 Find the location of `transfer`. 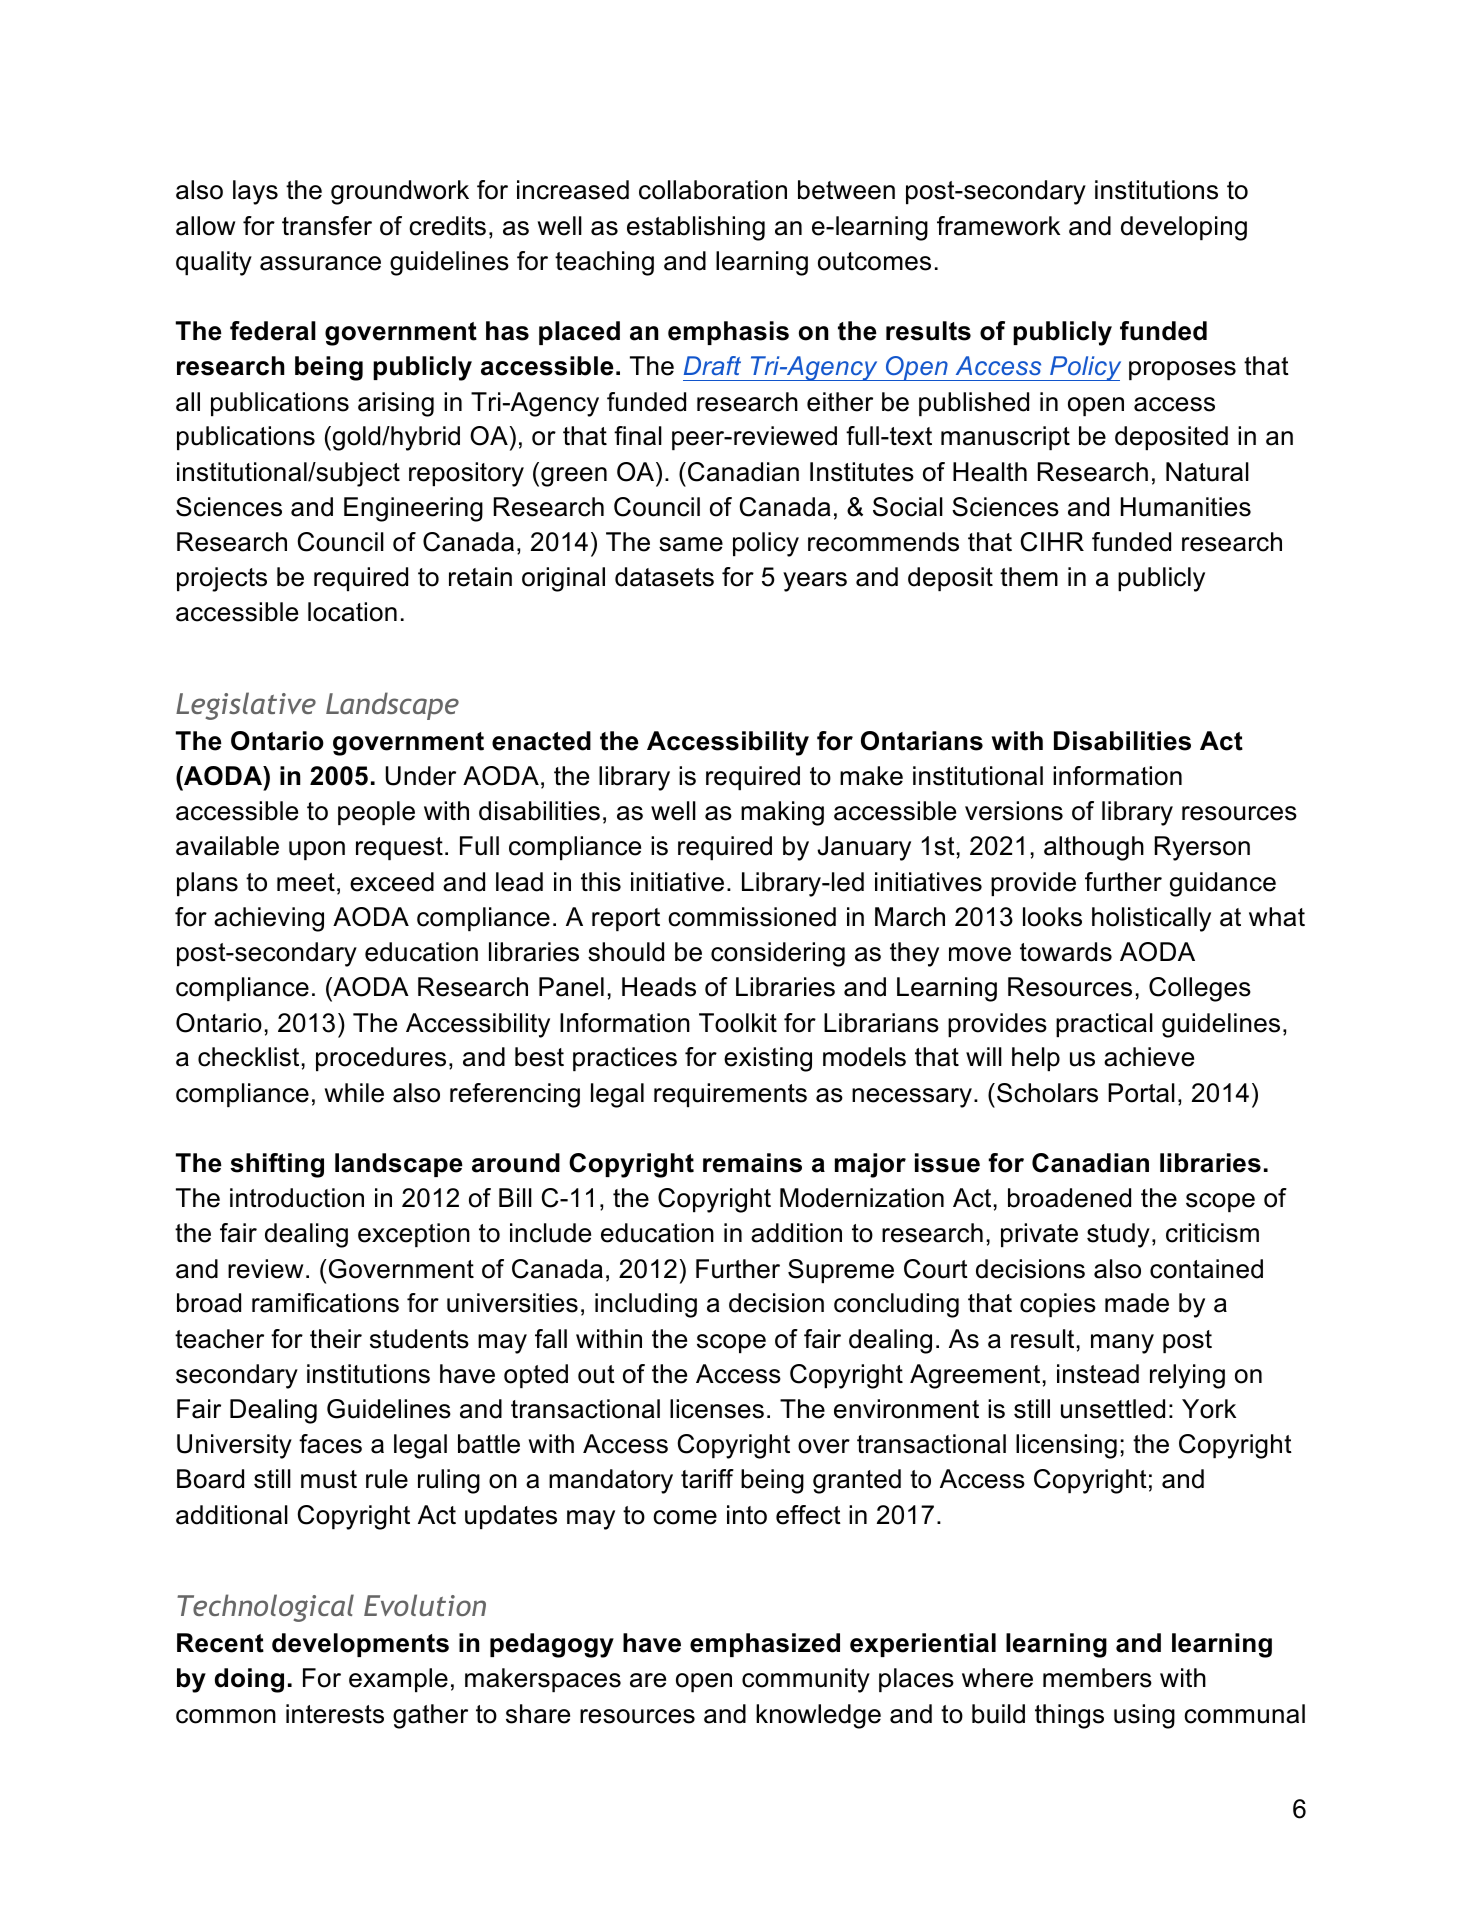

transfer is located at coordinates (327, 226).
